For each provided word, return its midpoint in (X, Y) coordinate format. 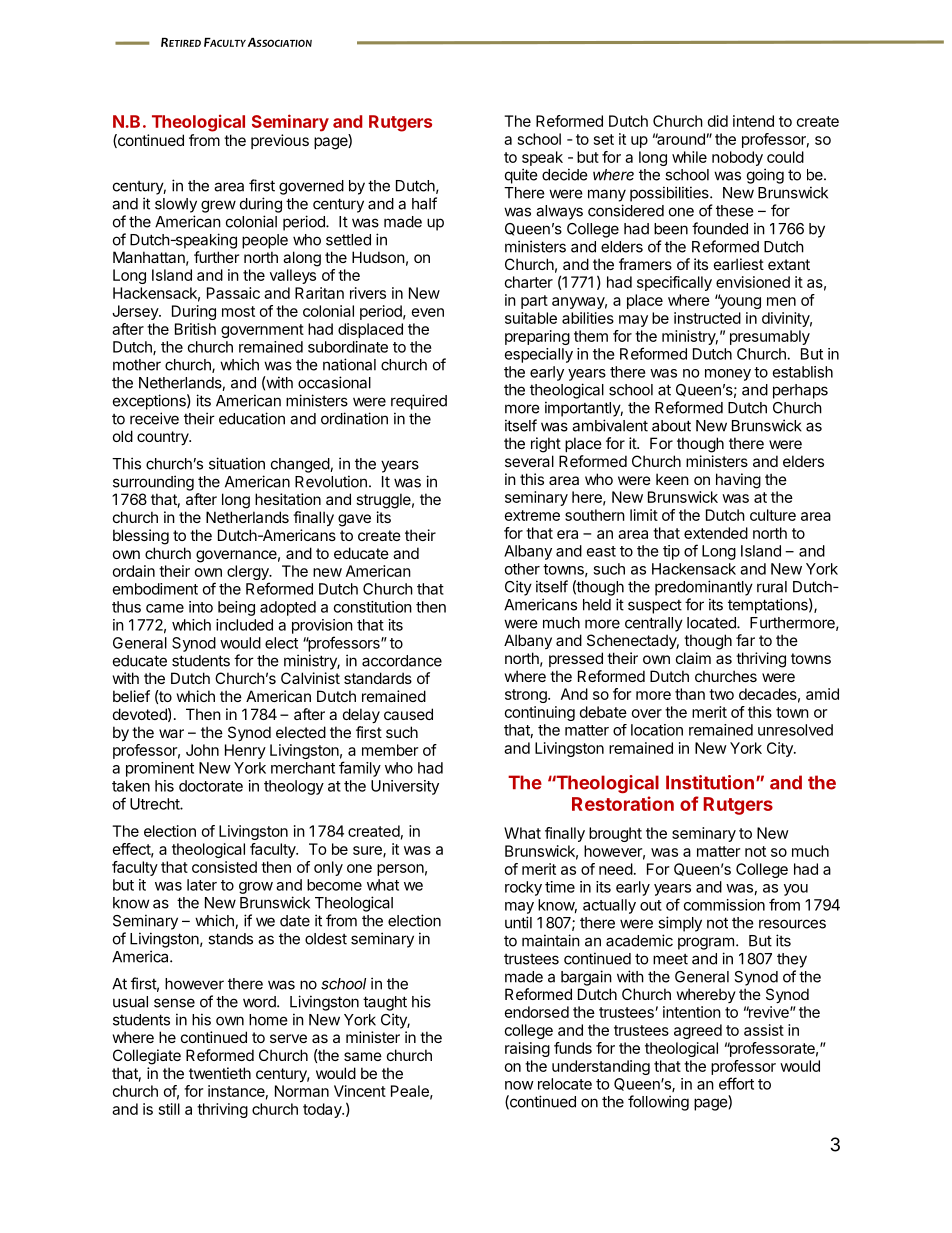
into (201, 607)
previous (280, 141)
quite (521, 176)
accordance (402, 661)
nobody (737, 158)
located (712, 623)
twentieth (220, 1073)
